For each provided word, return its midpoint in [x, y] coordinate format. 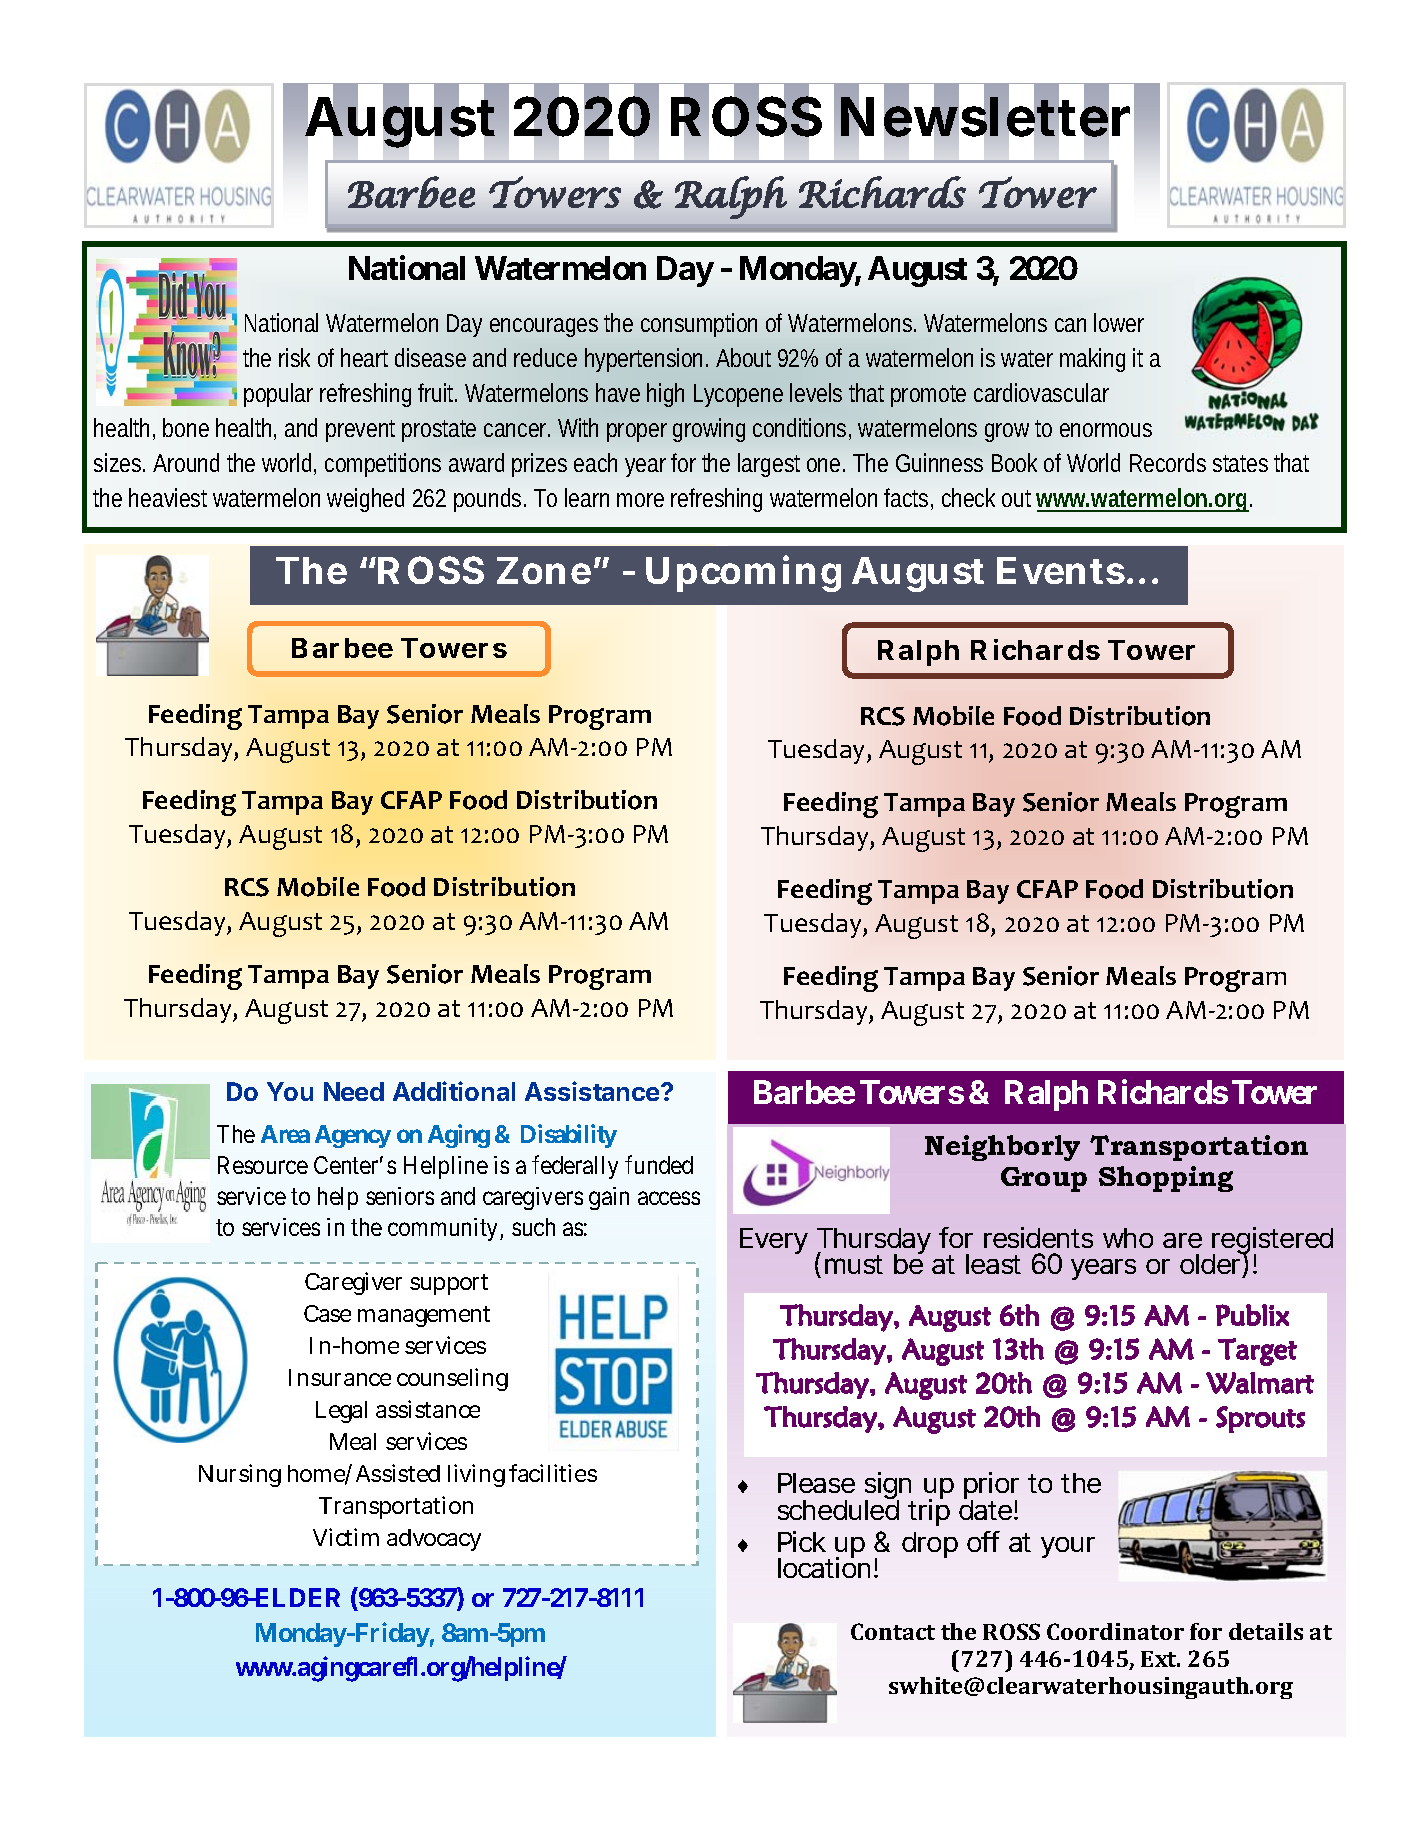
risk [294, 357]
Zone [544, 570]
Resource [263, 1165]
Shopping [1166, 1179]
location [824, 1567]
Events [1061, 570]
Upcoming [743, 574]
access [669, 1198]
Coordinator [1115, 1631]
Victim [346, 1537]
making [1092, 360]
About [743, 357]
